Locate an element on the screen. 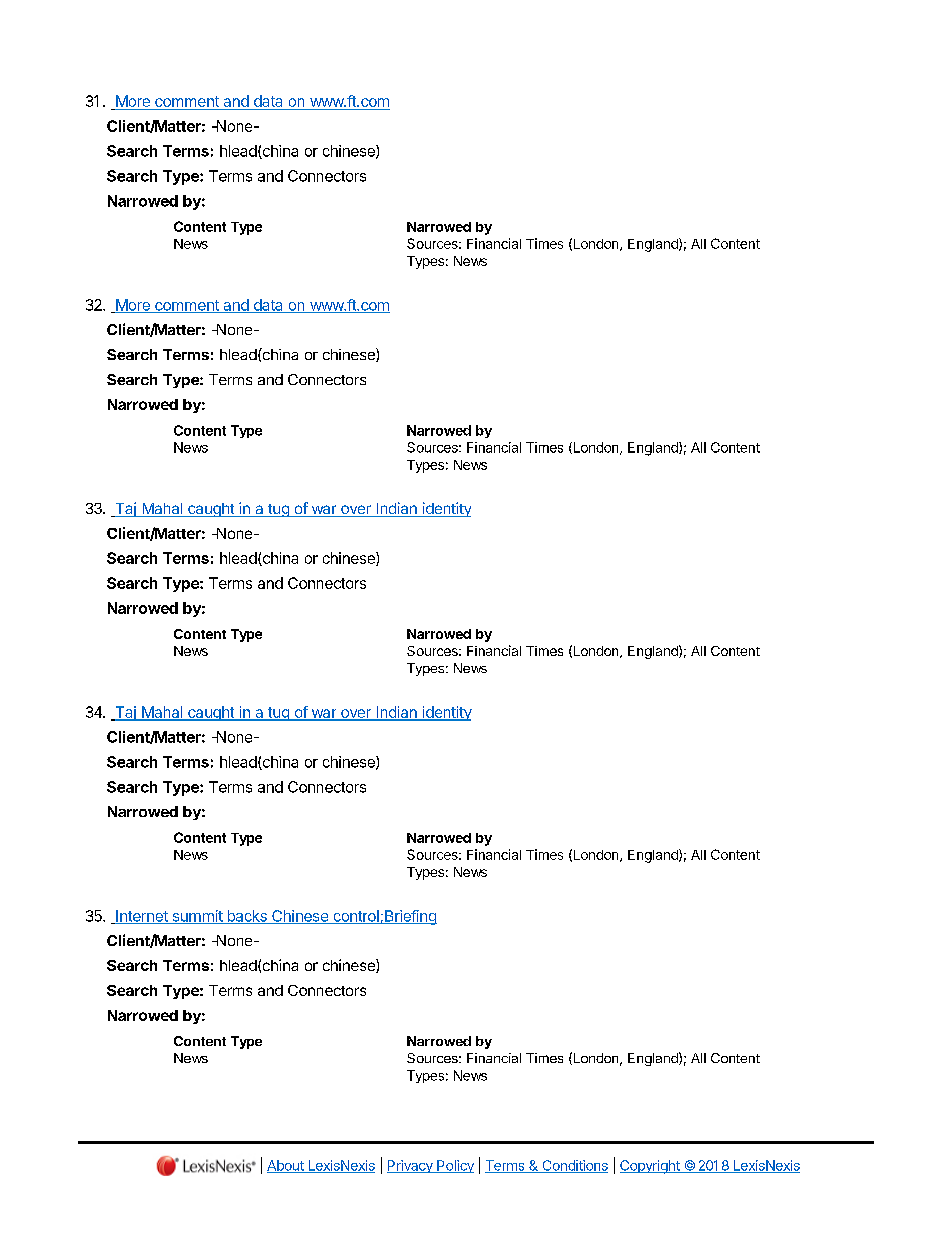  Copyright is located at coordinates (651, 1167).
